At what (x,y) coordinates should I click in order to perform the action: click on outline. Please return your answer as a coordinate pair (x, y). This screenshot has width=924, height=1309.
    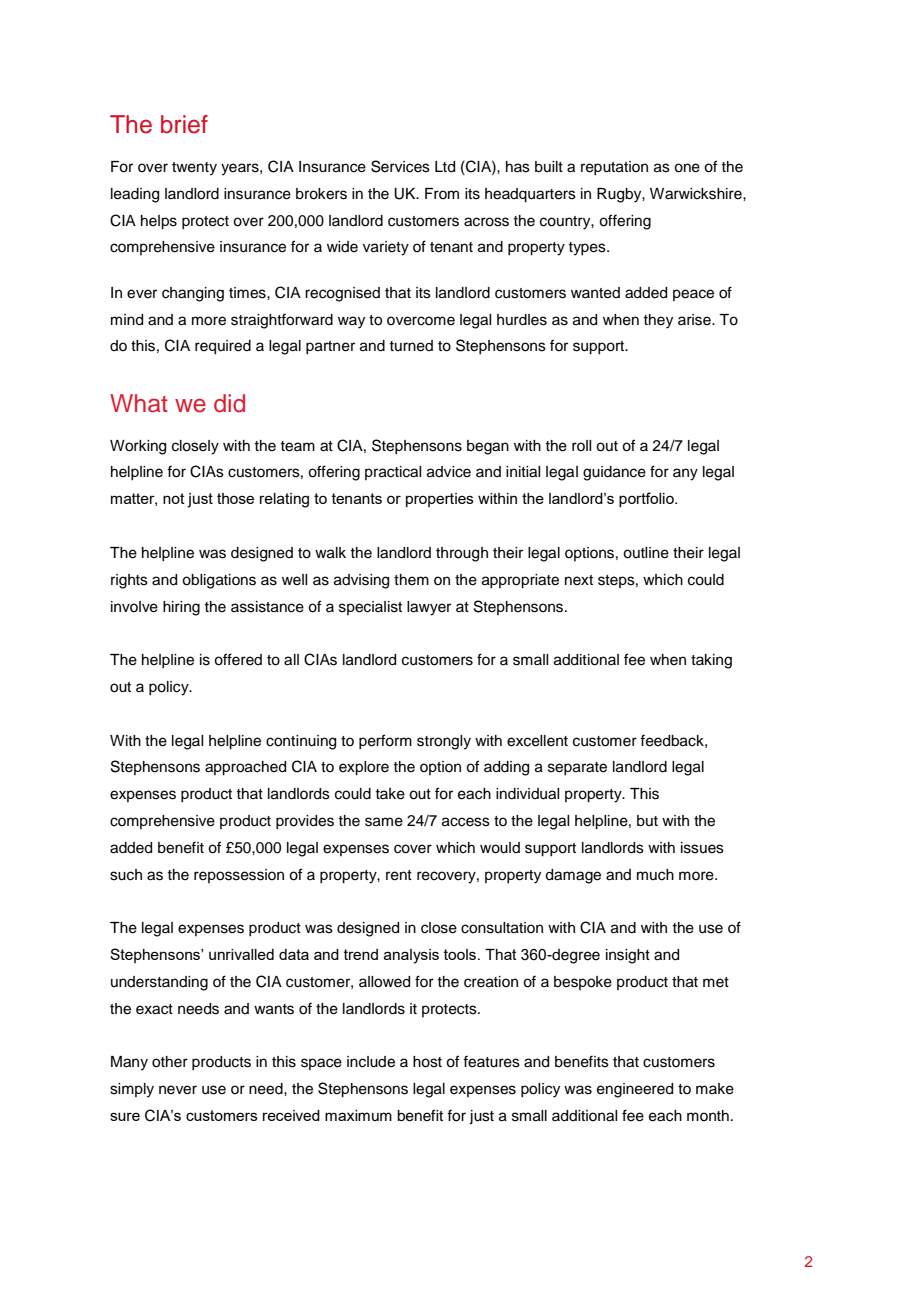
    Looking at the image, I should click on (646, 553).
